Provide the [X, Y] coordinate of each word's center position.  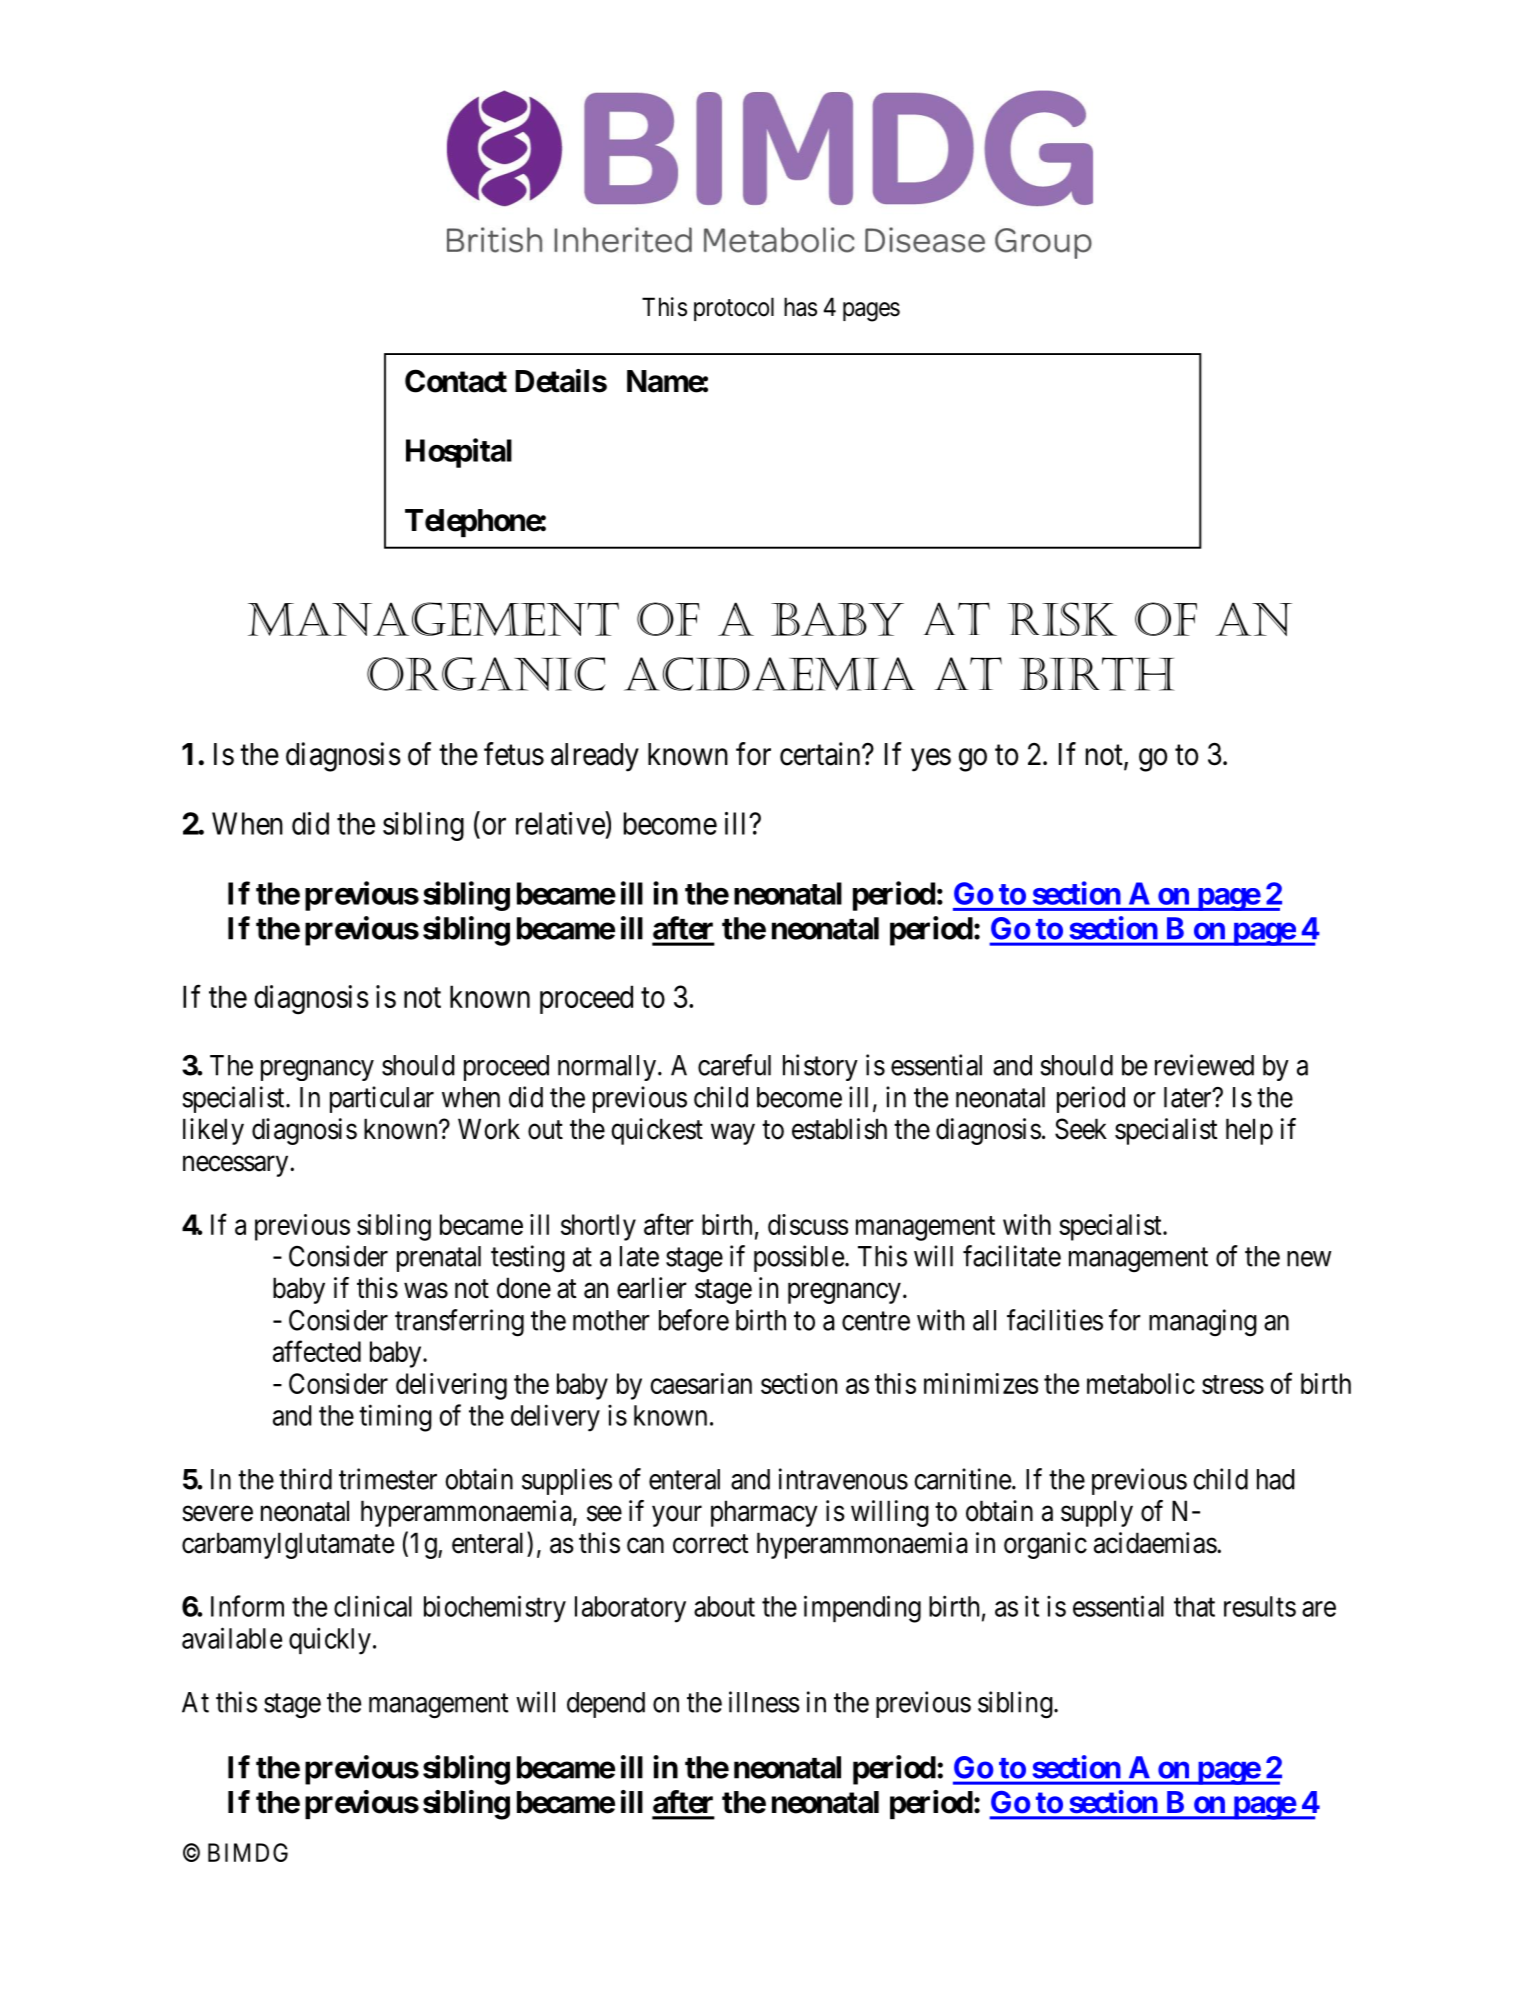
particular [382, 1099]
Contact [456, 381]
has [800, 307]
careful [734, 1065]
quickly [330, 1641]
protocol [734, 309]
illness [764, 1702]
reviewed [1204, 1065]
